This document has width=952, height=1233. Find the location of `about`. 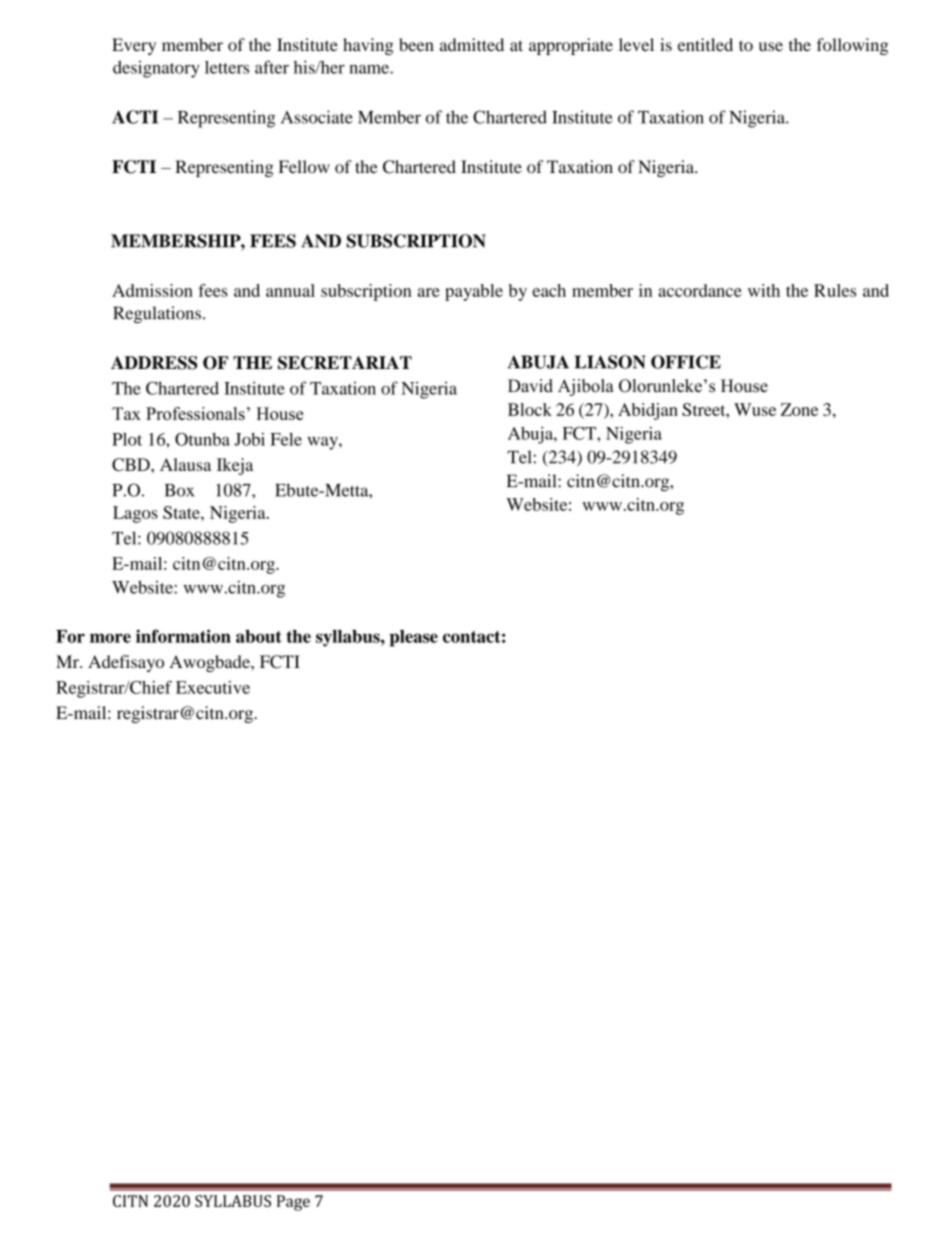

about is located at coordinates (259, 636).
